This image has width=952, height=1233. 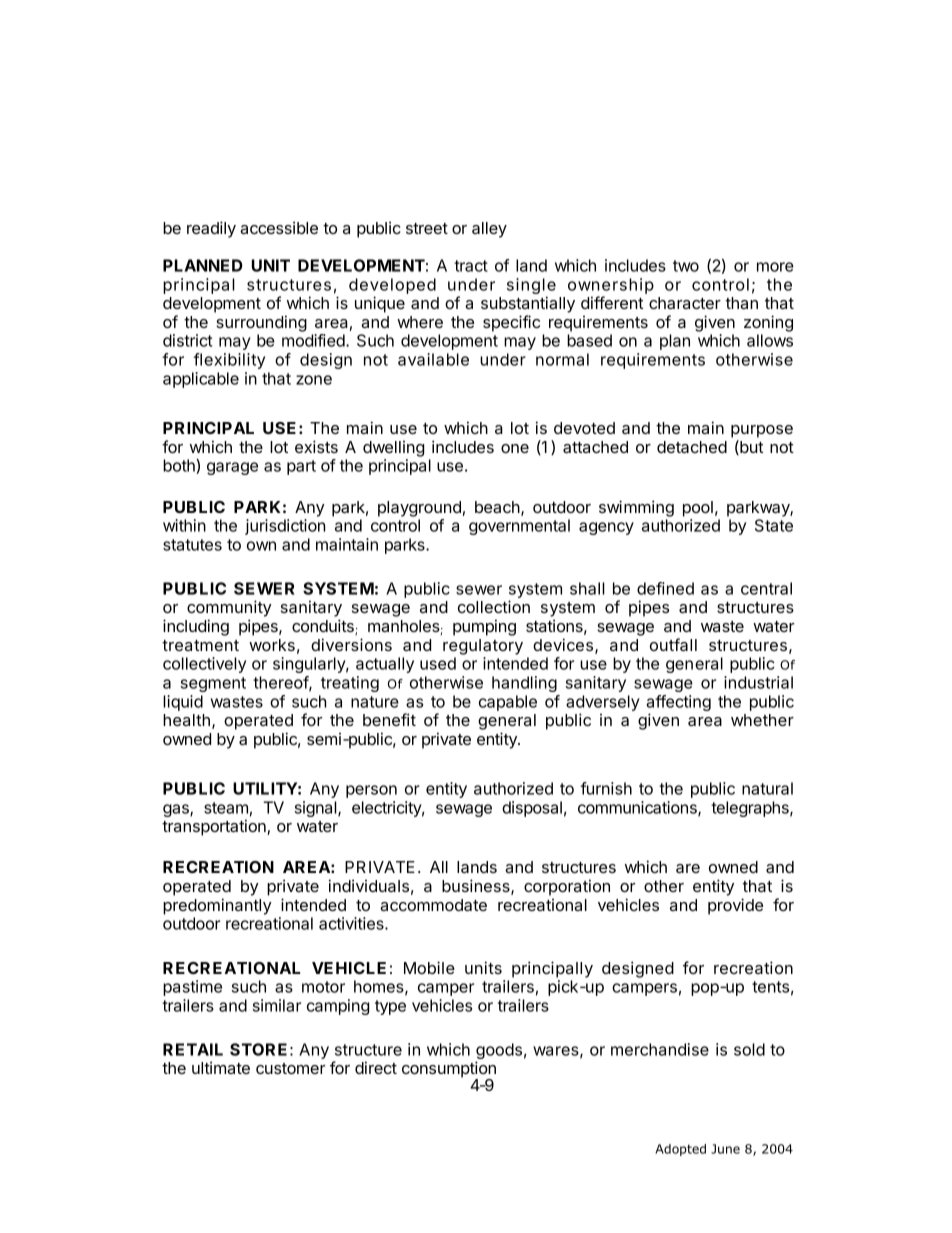 What do you see at coordinates (686, 266) in the image?
I see `two` at bounding box center [686, 266].
